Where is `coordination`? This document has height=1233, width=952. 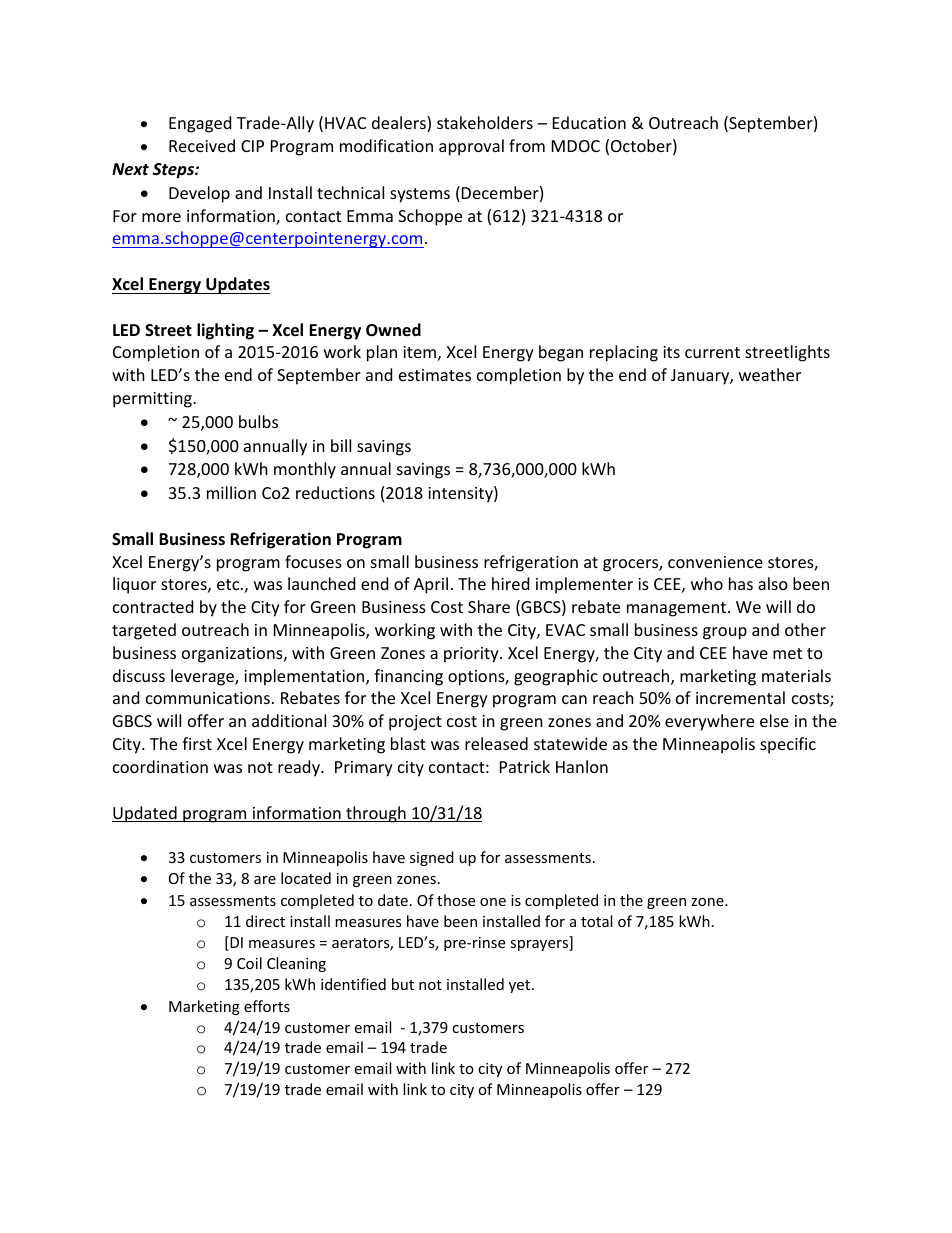
coordination is located at coordinates (160, 766).
